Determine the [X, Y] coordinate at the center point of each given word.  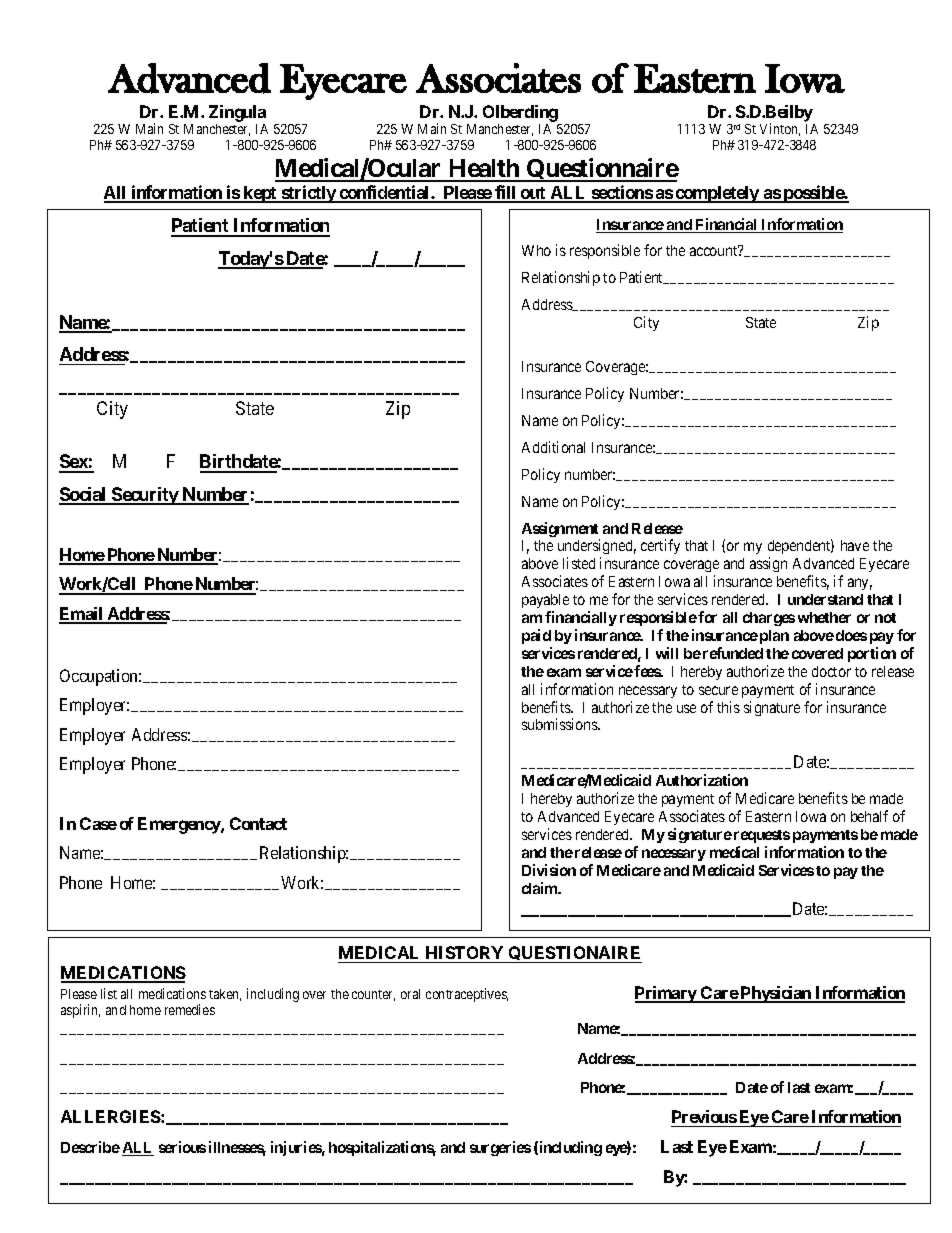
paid [536, 636]
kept [260, 194]
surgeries [500, 1148]
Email [82, 615]
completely [717, 194]
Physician [776, 994]
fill [505, 193]
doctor [831, 671]
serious [182, 1147]
